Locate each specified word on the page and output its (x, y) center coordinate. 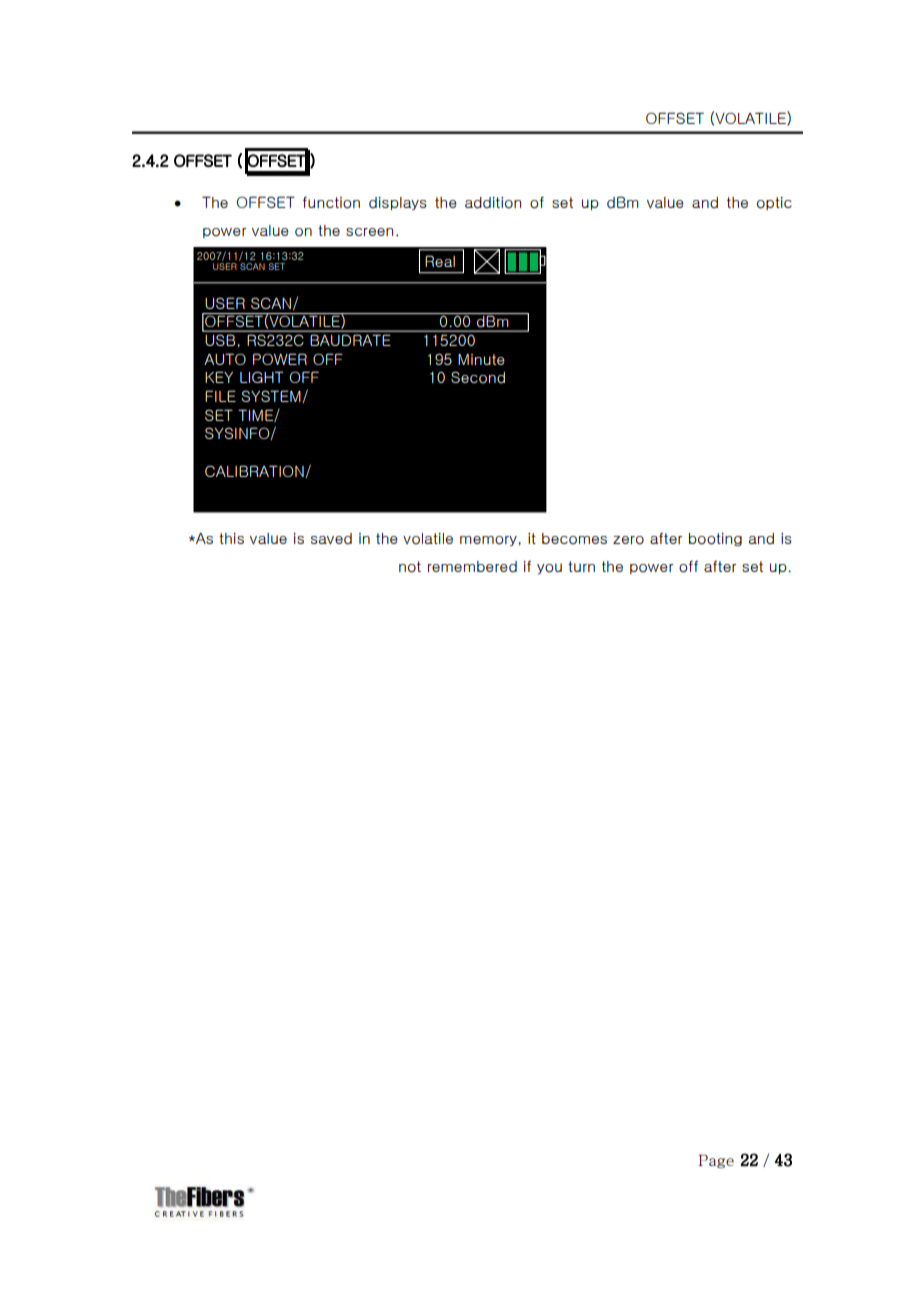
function (331, 202)
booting (715, 540)
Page (716, 1161)
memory (489, 541)
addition (493, 203)
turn (581, 566)
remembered (472, 567)
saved (331, 539)
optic (774, 203)
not (410, 567)
